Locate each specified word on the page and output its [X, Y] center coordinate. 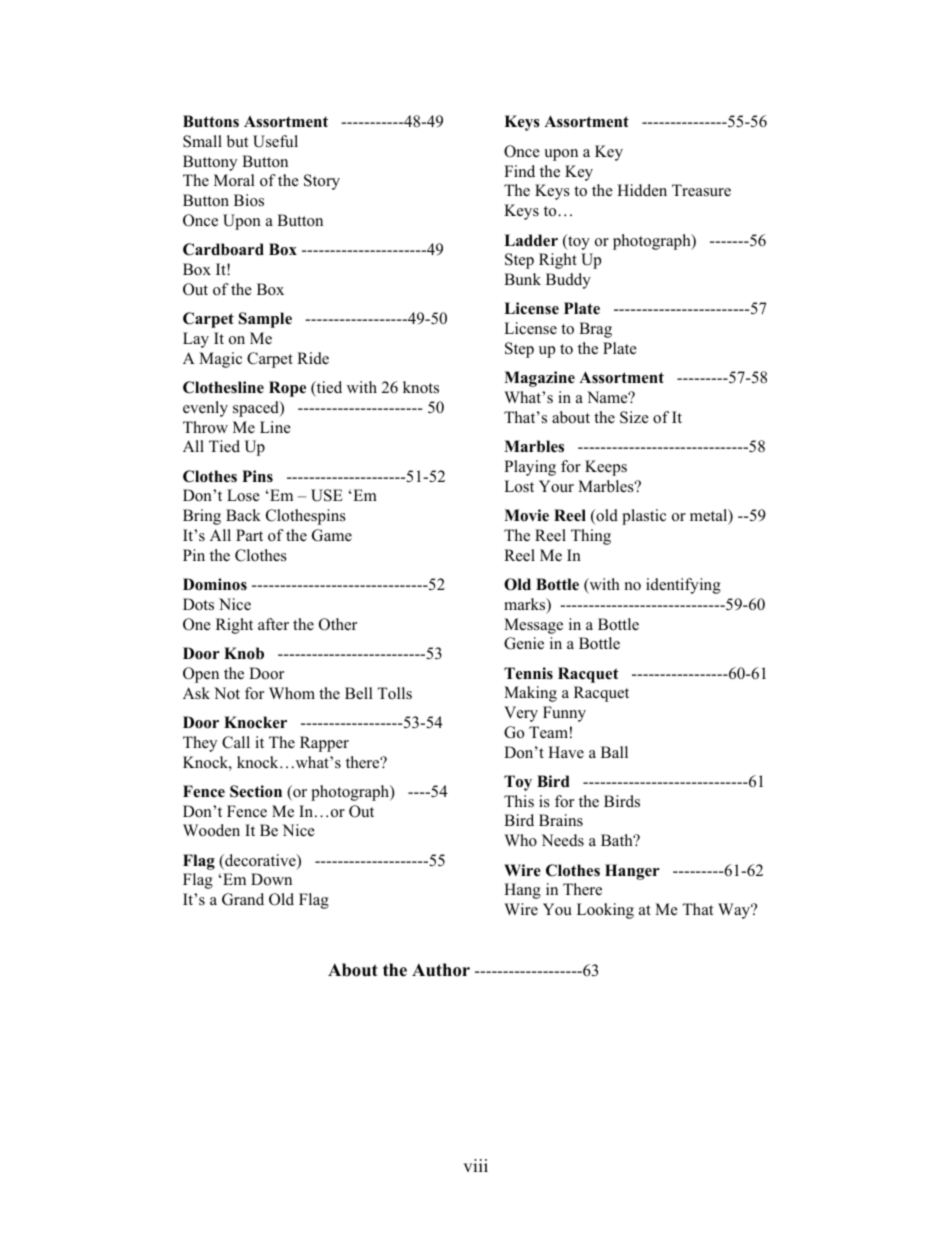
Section [256, 791]
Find [519, 171]
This [519, 801]
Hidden [642, 190]
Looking [605, 911]
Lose [243, 495]
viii [475, 1165]
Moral [234, 180]
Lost [519, 486]
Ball [614, 752]
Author [441, 970]
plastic [644, 517]
